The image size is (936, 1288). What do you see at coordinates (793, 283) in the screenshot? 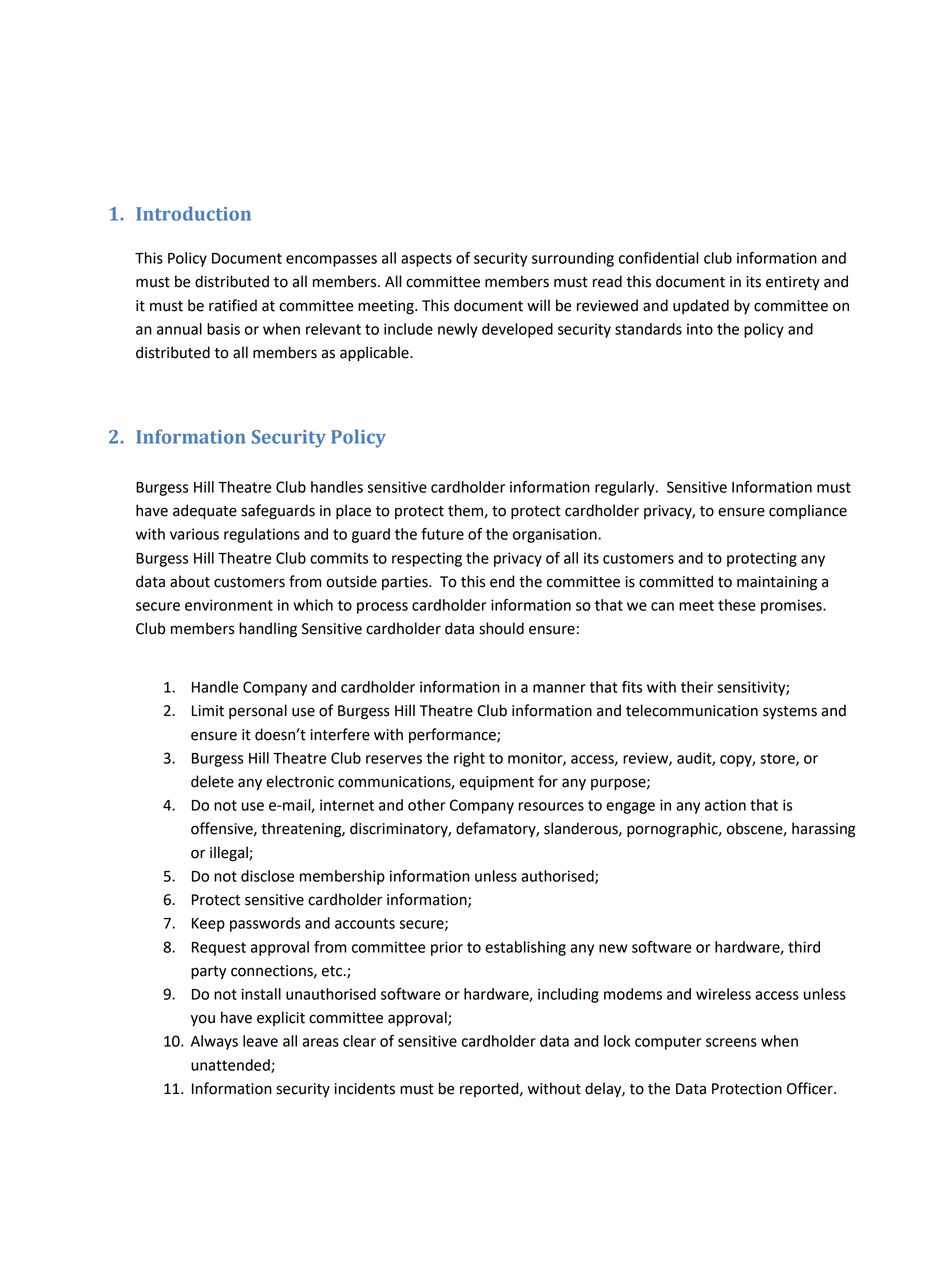
I see `entirety` at bounding box center [793, 283].
